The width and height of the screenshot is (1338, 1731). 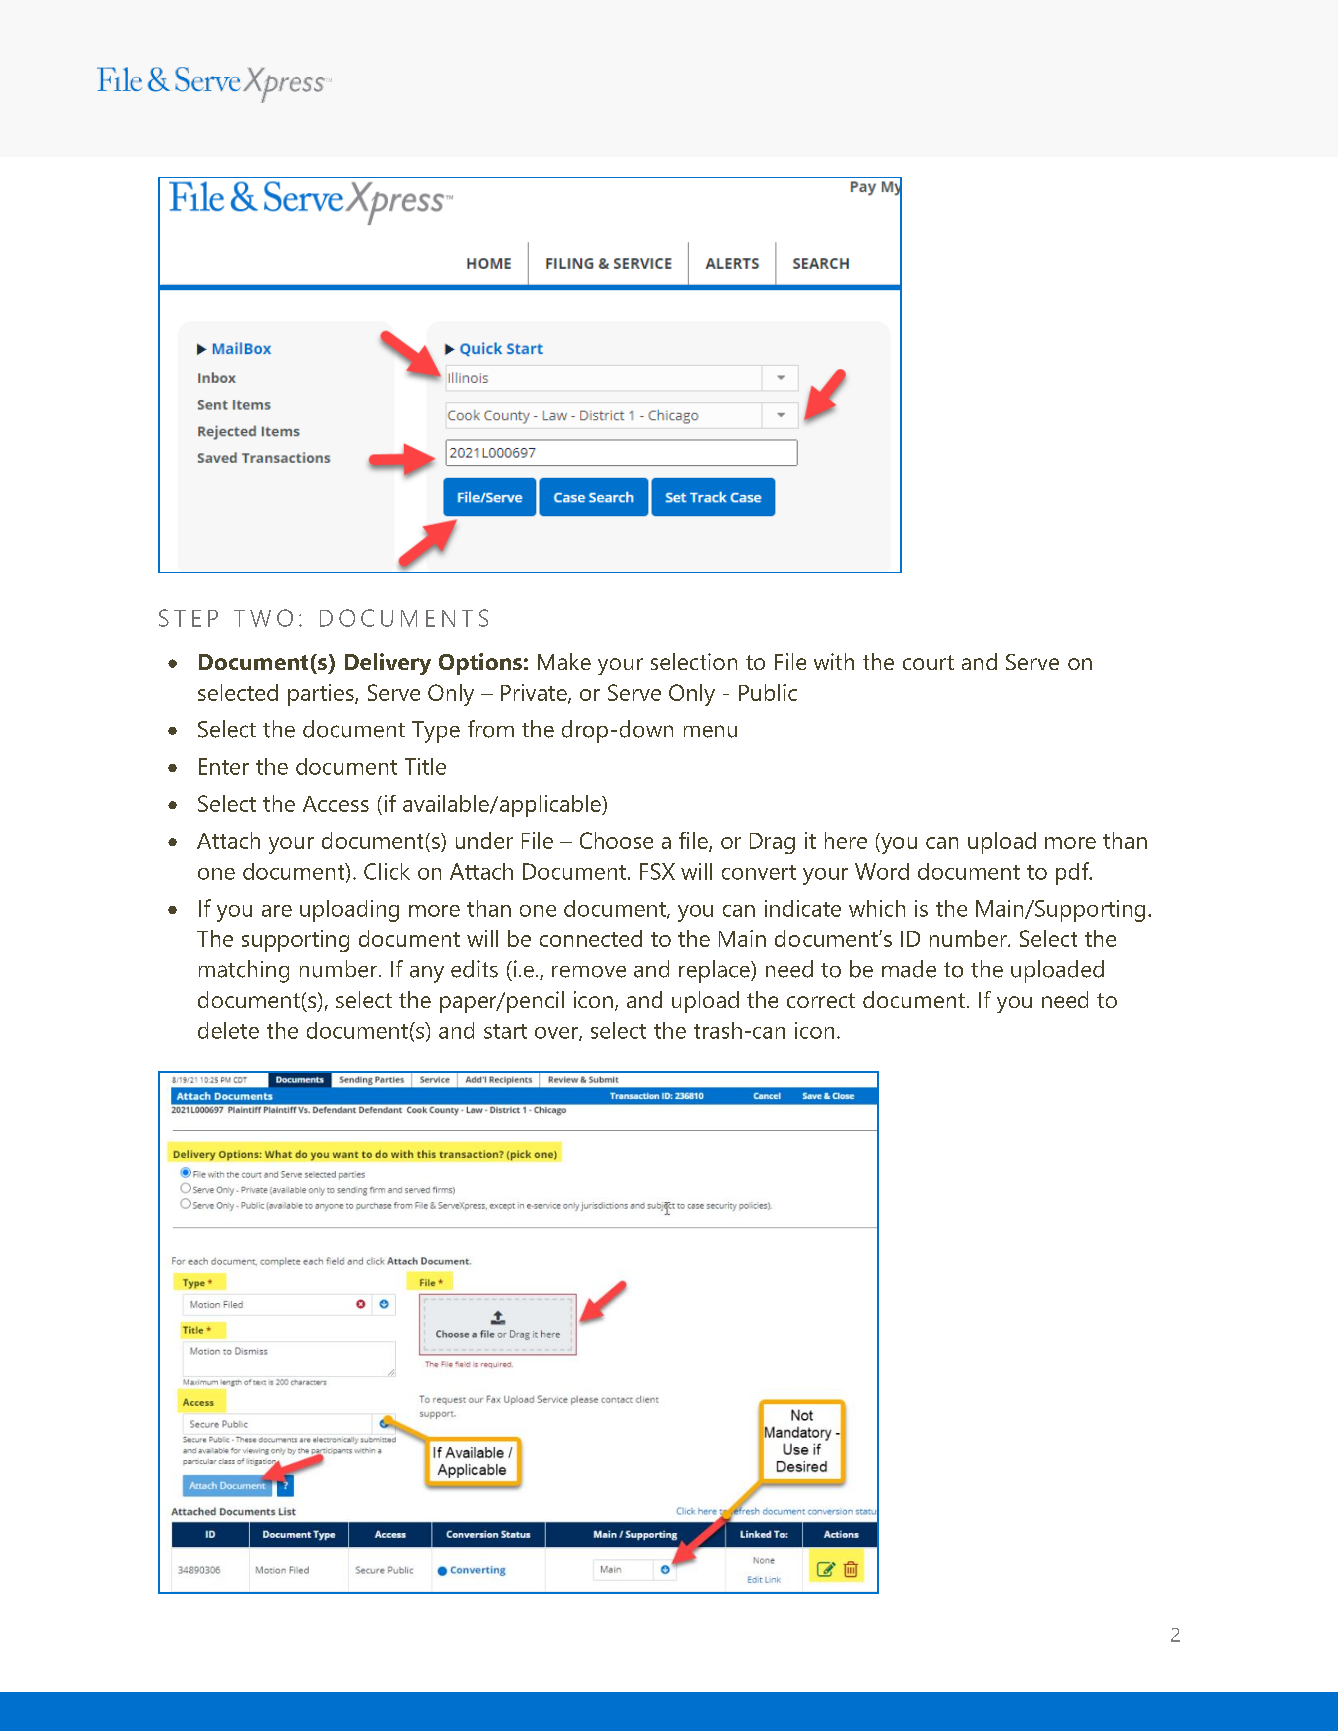 What do you see at coordinates (710, 731) in the screenshot?
I see `menu` at bounding box center [710, 731].
